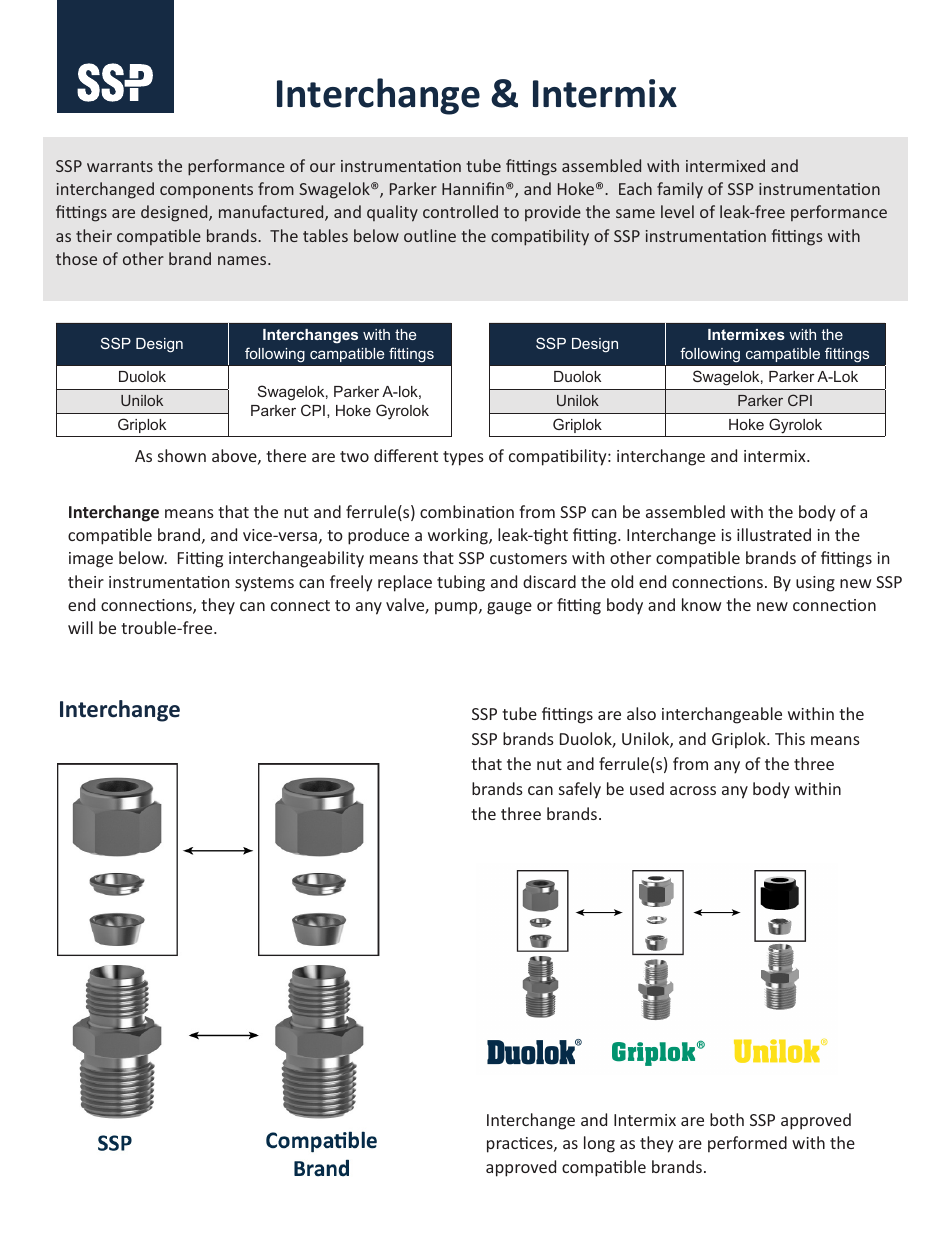 Image resolution: width=952 pixels, height=1233 pixels. Describe the element at coordinates (599, 1144) in the document. I see `long` at that location.
